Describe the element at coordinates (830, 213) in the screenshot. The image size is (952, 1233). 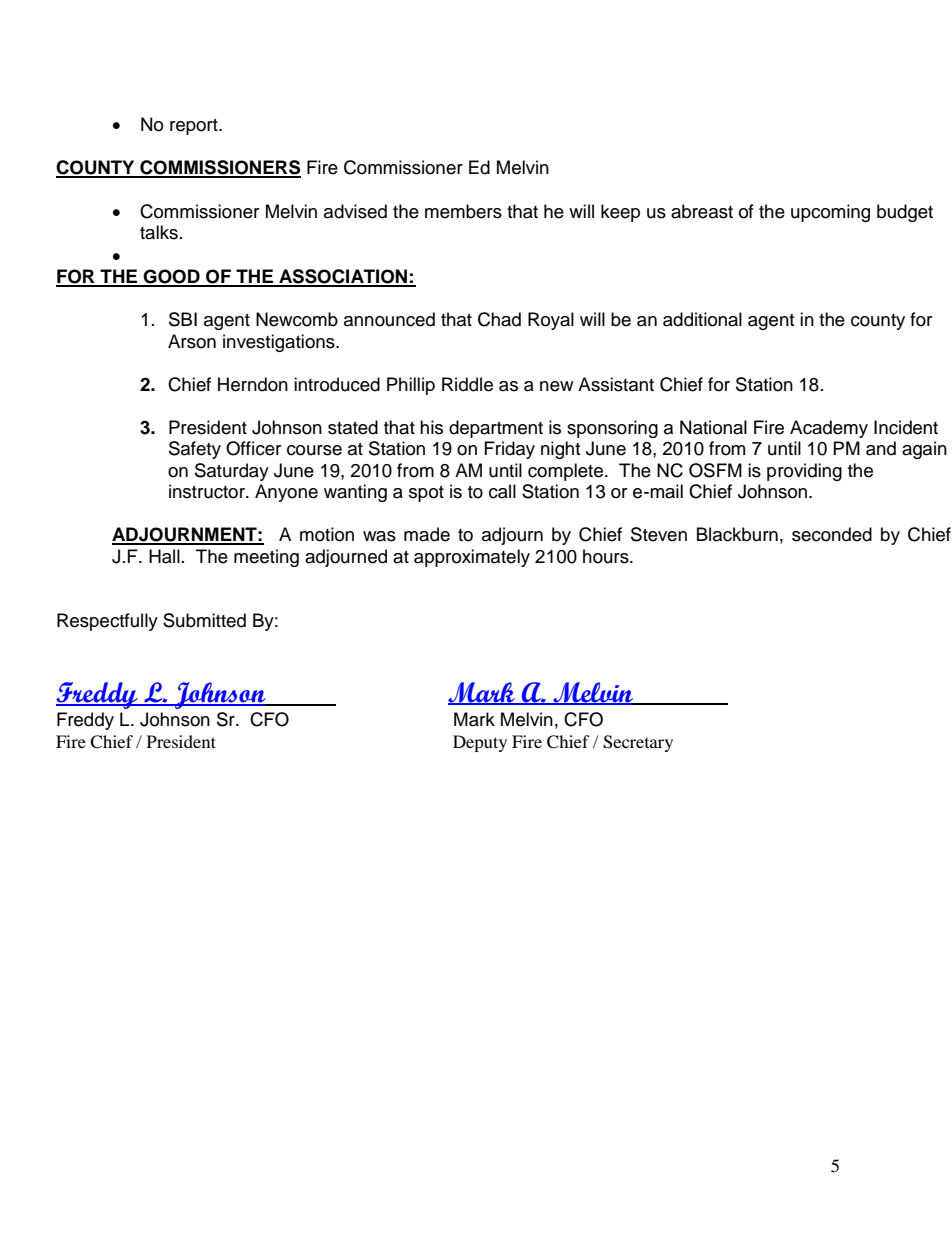
I see `upcoming` at that location.
